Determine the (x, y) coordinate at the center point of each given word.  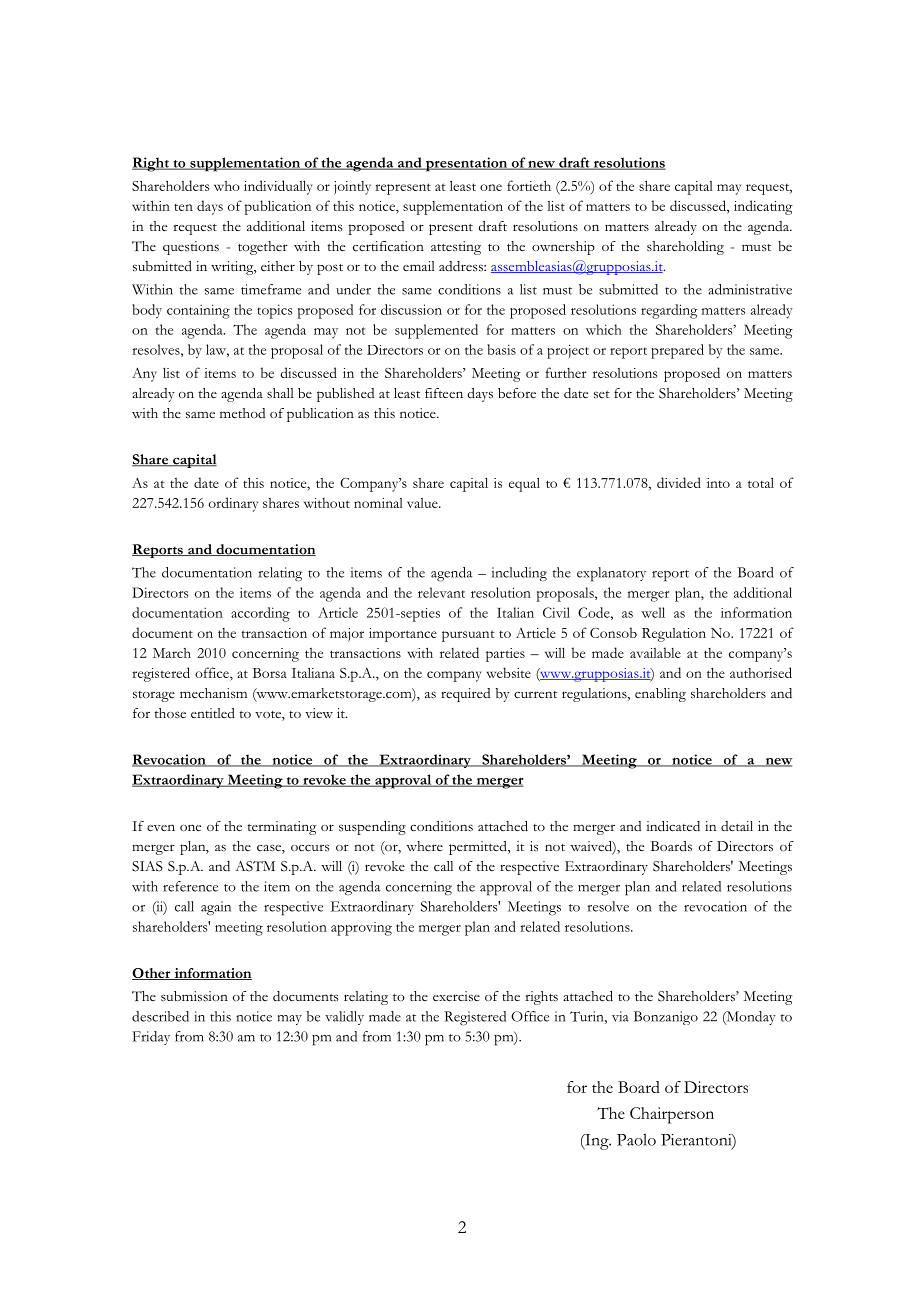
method (242, 413)
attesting (456, 248)
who (227, 186)
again (216, 908)
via (620, 1016)
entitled (213, 713)
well (653, 612)
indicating (763, 207)
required (465, 695)
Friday (151, 1038)
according (260, 614)
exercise (456, 996)
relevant (441, 592)
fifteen (444, 393)
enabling (660, 695)
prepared (677, 351)
